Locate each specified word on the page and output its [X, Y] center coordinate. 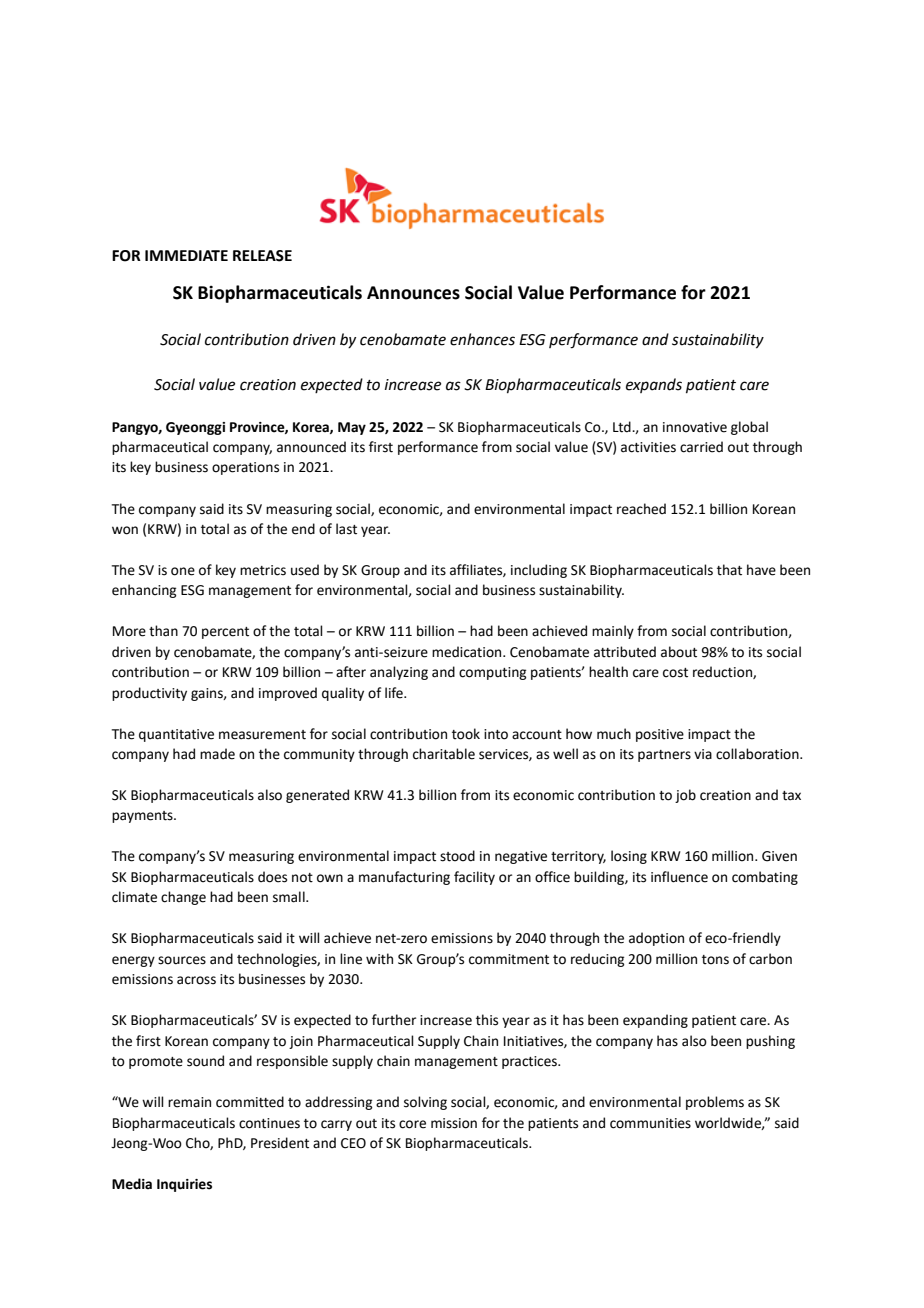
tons [715, 960]
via [703, 754]
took [466, 734]
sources [182, 960]
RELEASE [262, 256]
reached [641, 509]
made [217, 754]
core [412, 1124]
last [346, 529]
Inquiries [184, 1185]
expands [654, 385]
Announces [413, 293]
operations [245, 468]
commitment [509, 959]
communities [650, 1123]
